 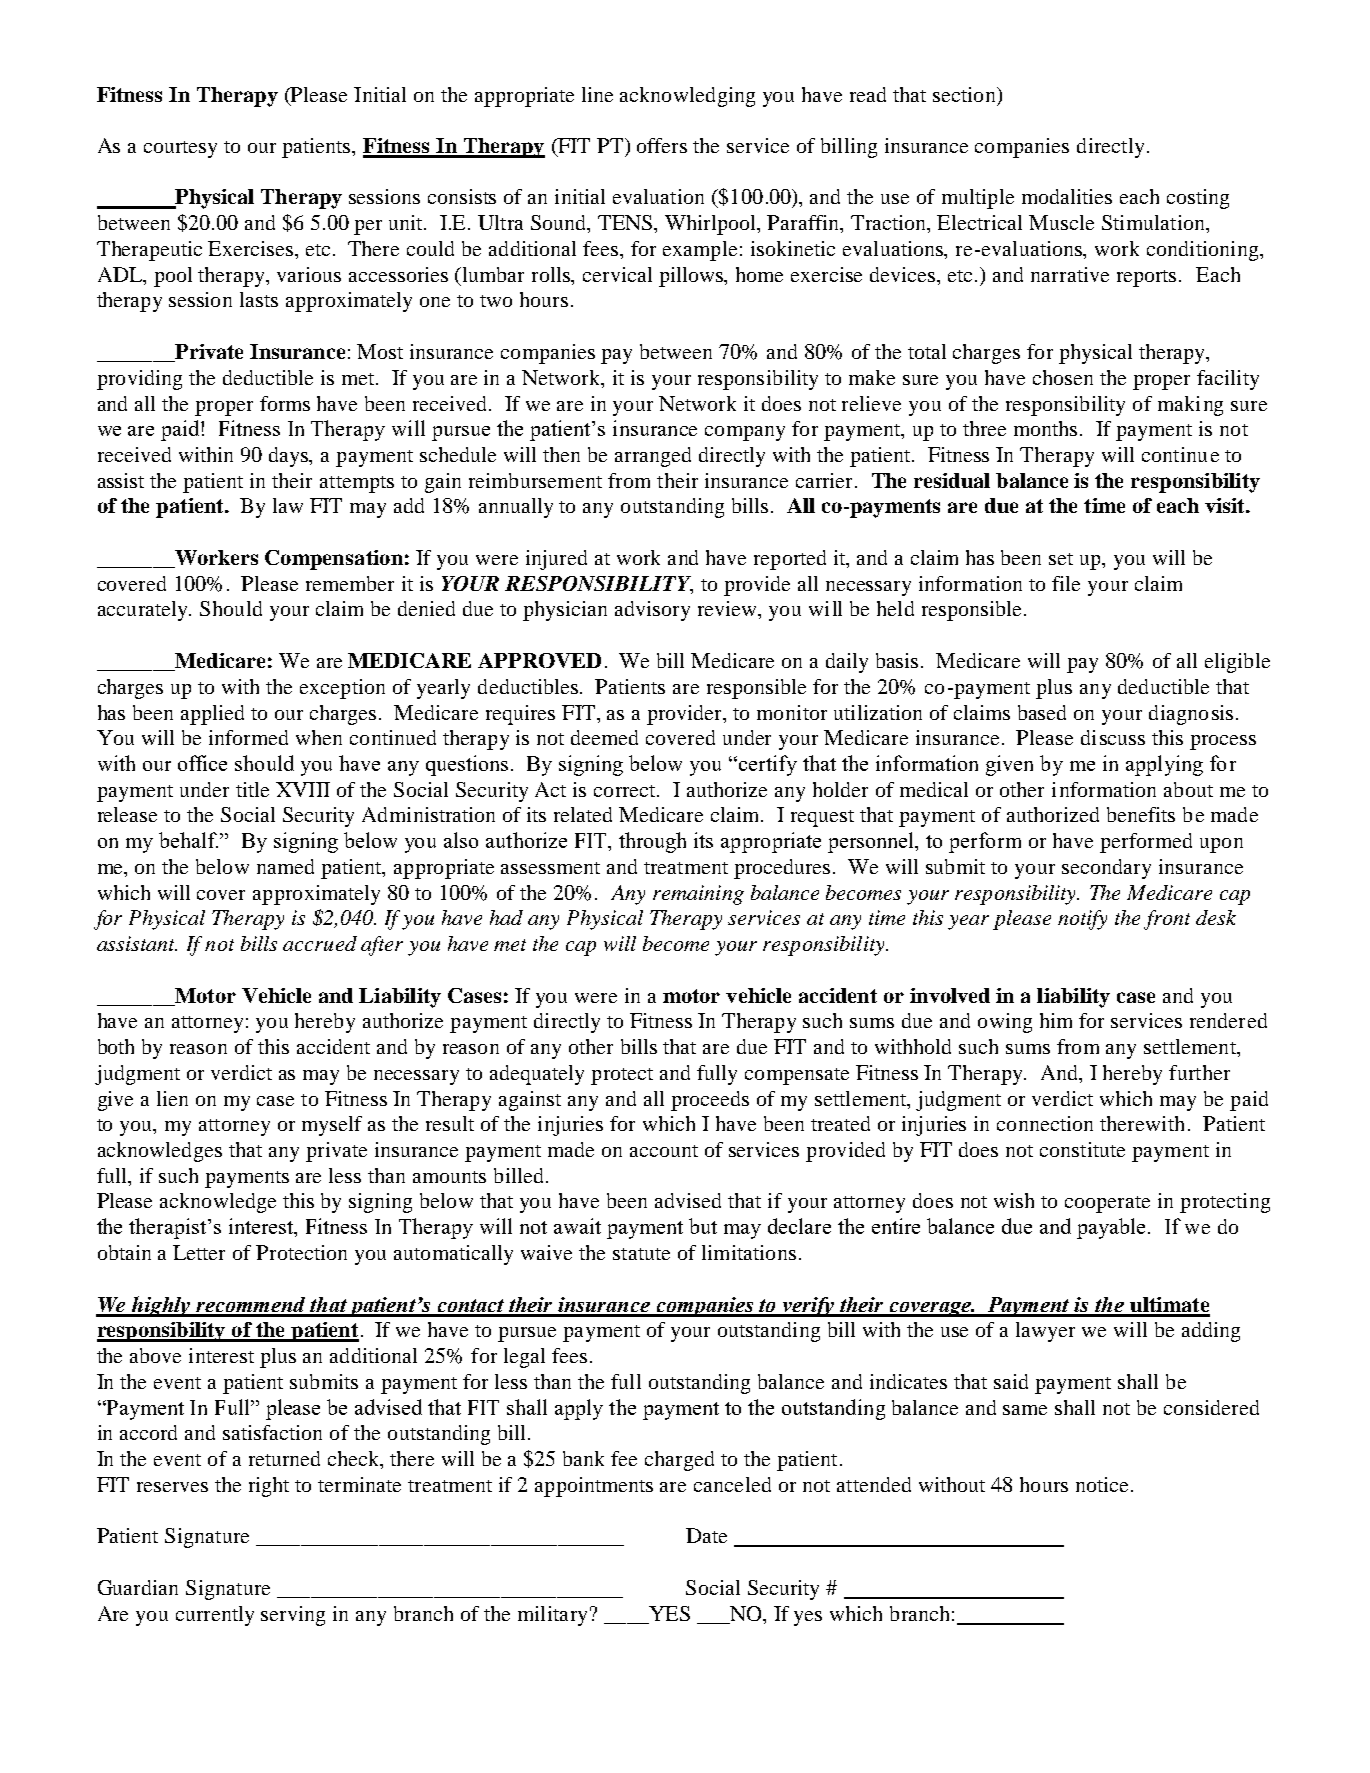 I want to click on offers, so click(x=662, y=145).
